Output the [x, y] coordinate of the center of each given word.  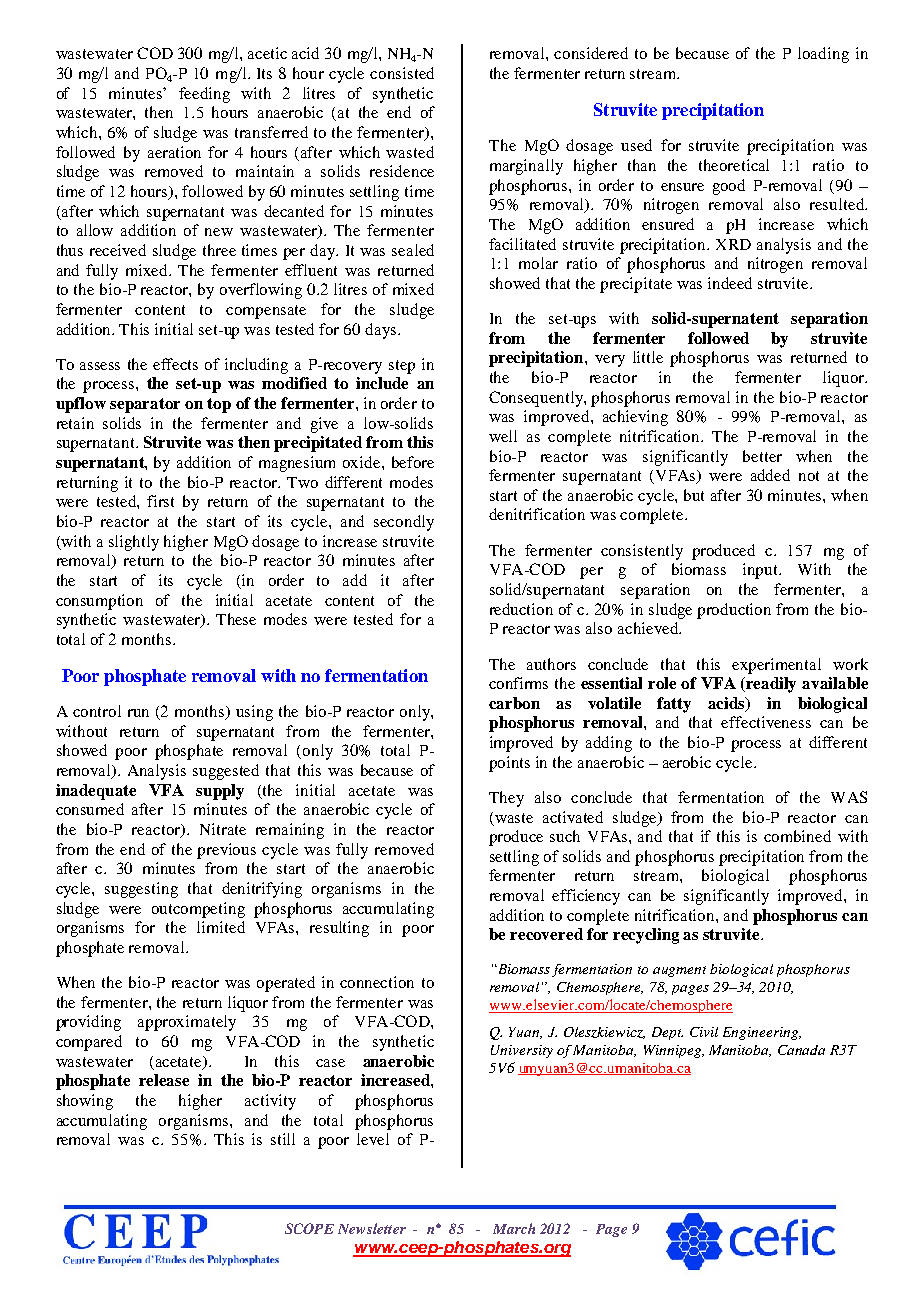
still [283, 1139]
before [413, 462]
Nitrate [223, 829]
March [514, 1228]
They [506, 799]
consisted [402, 73]
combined [797, 836]
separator [145, 405]
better [762, 456]
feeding [204, 95]
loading [823, 55]
